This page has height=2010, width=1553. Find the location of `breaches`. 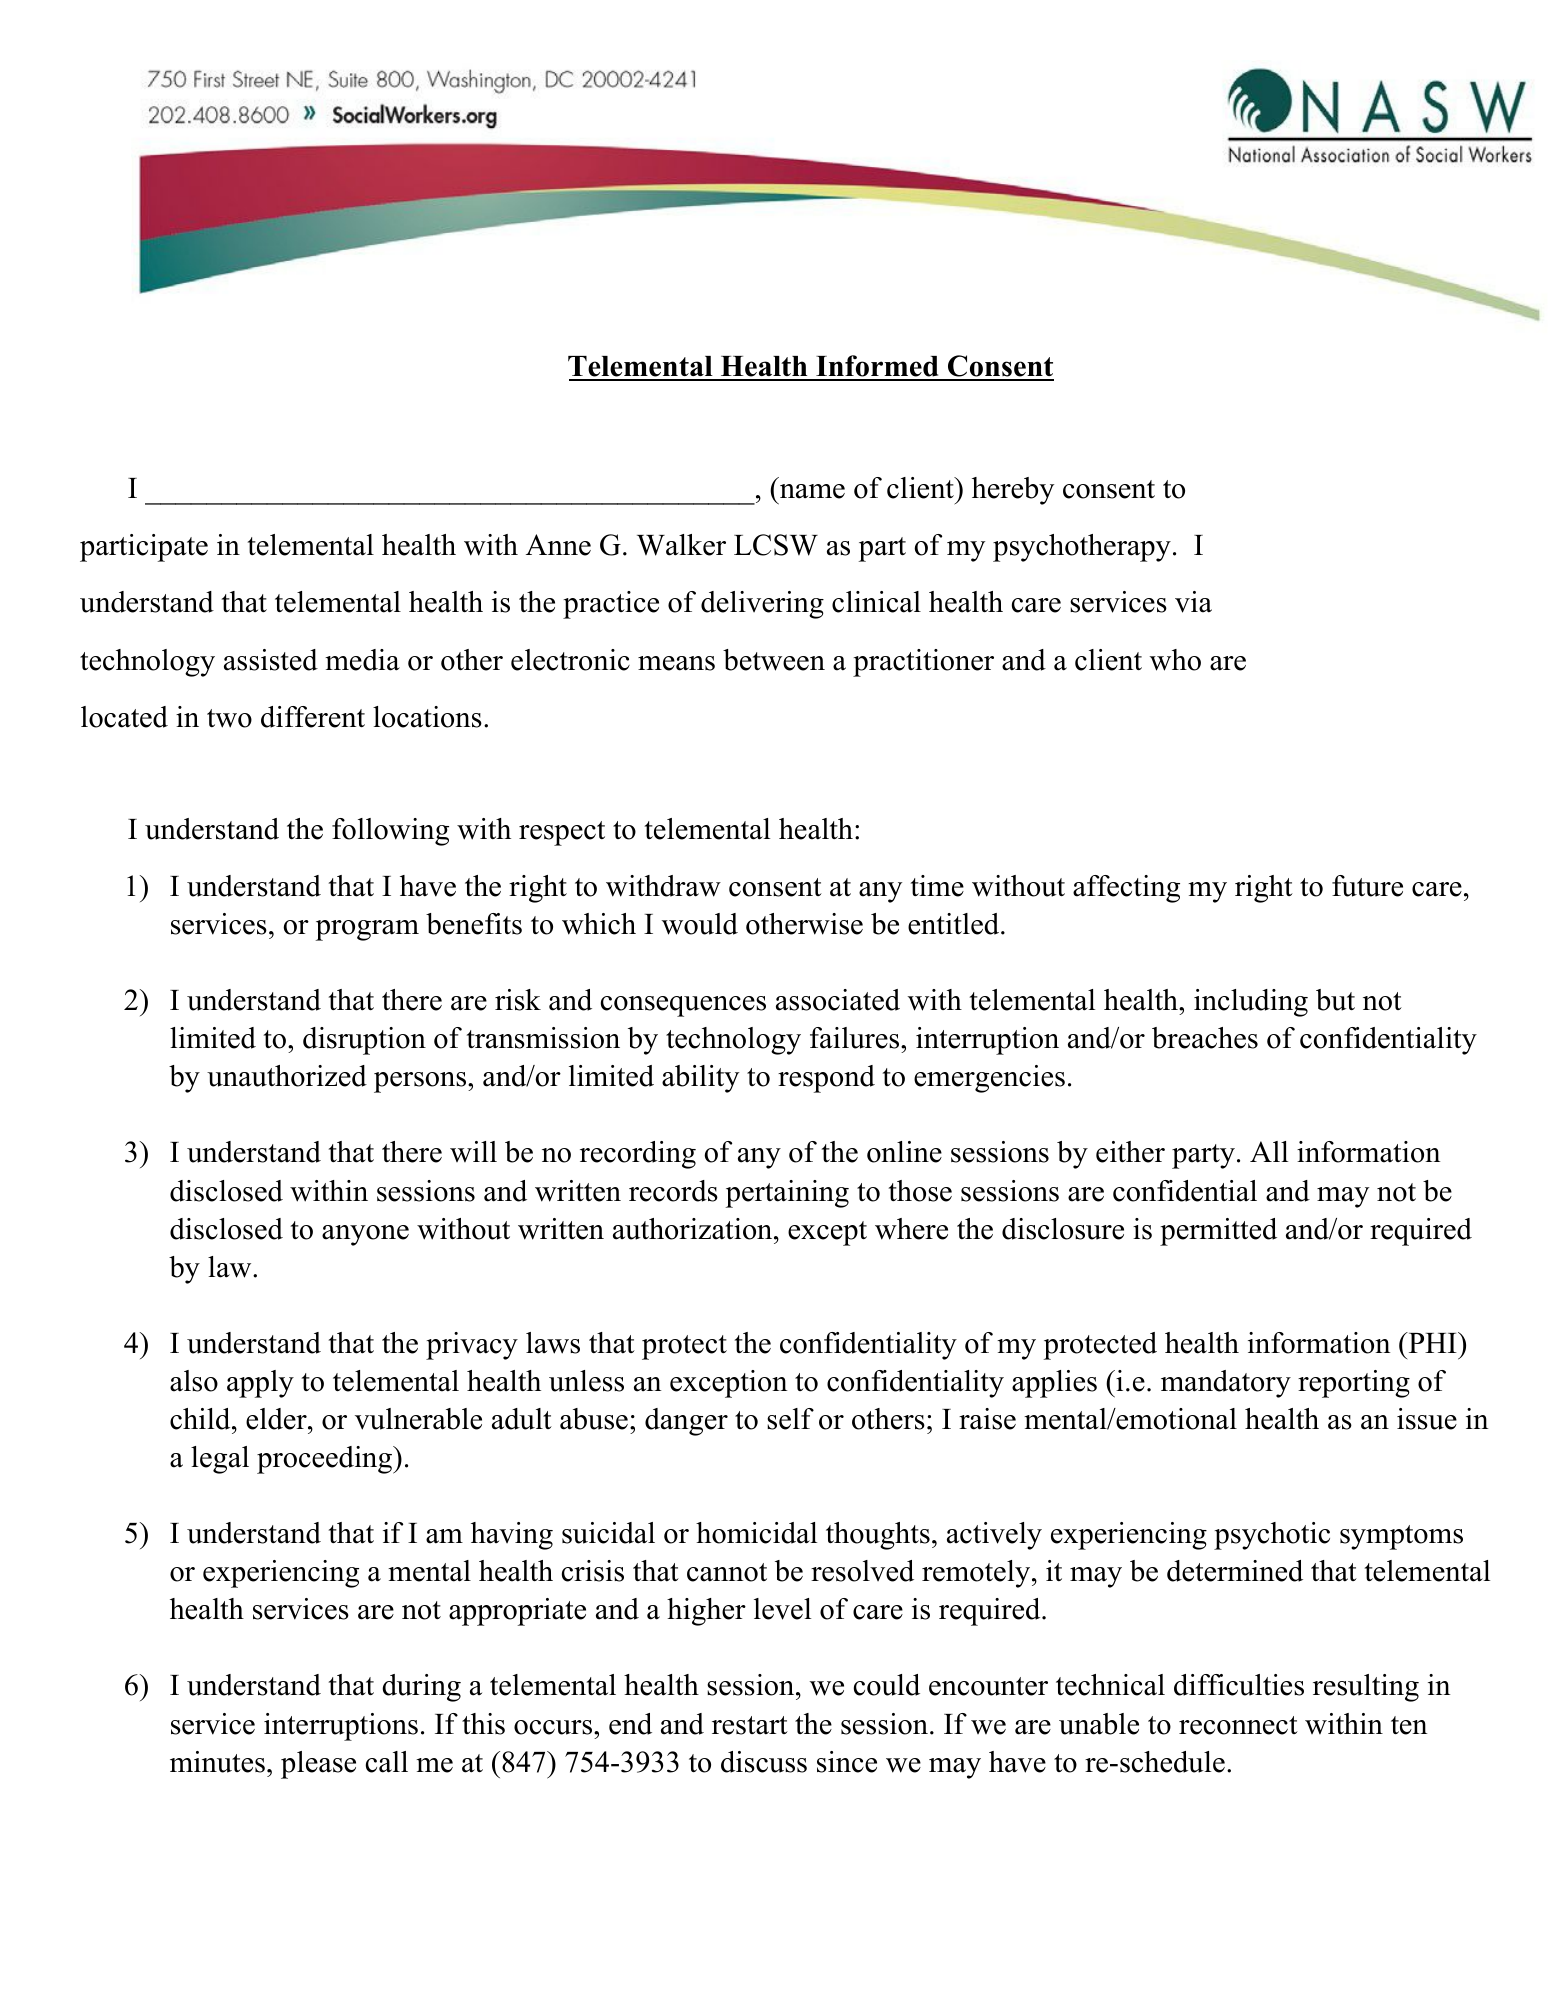

breaches is located at coordinates (1205, 1038).
